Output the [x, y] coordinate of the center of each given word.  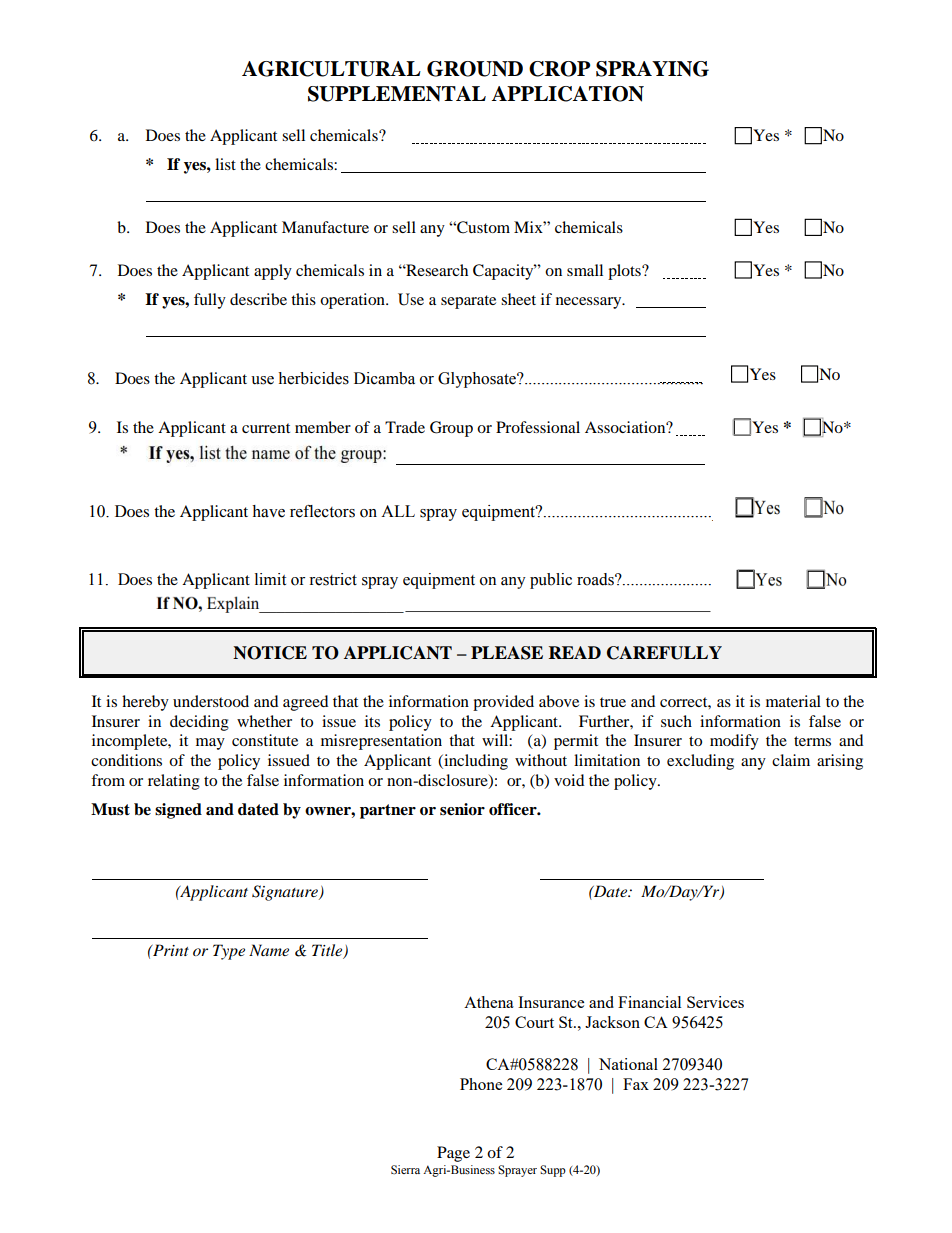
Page [453, 1154]
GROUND [475, 69]
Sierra [405, 1170]
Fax [636, 1084]
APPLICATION [568, 94]
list [225, 164]
